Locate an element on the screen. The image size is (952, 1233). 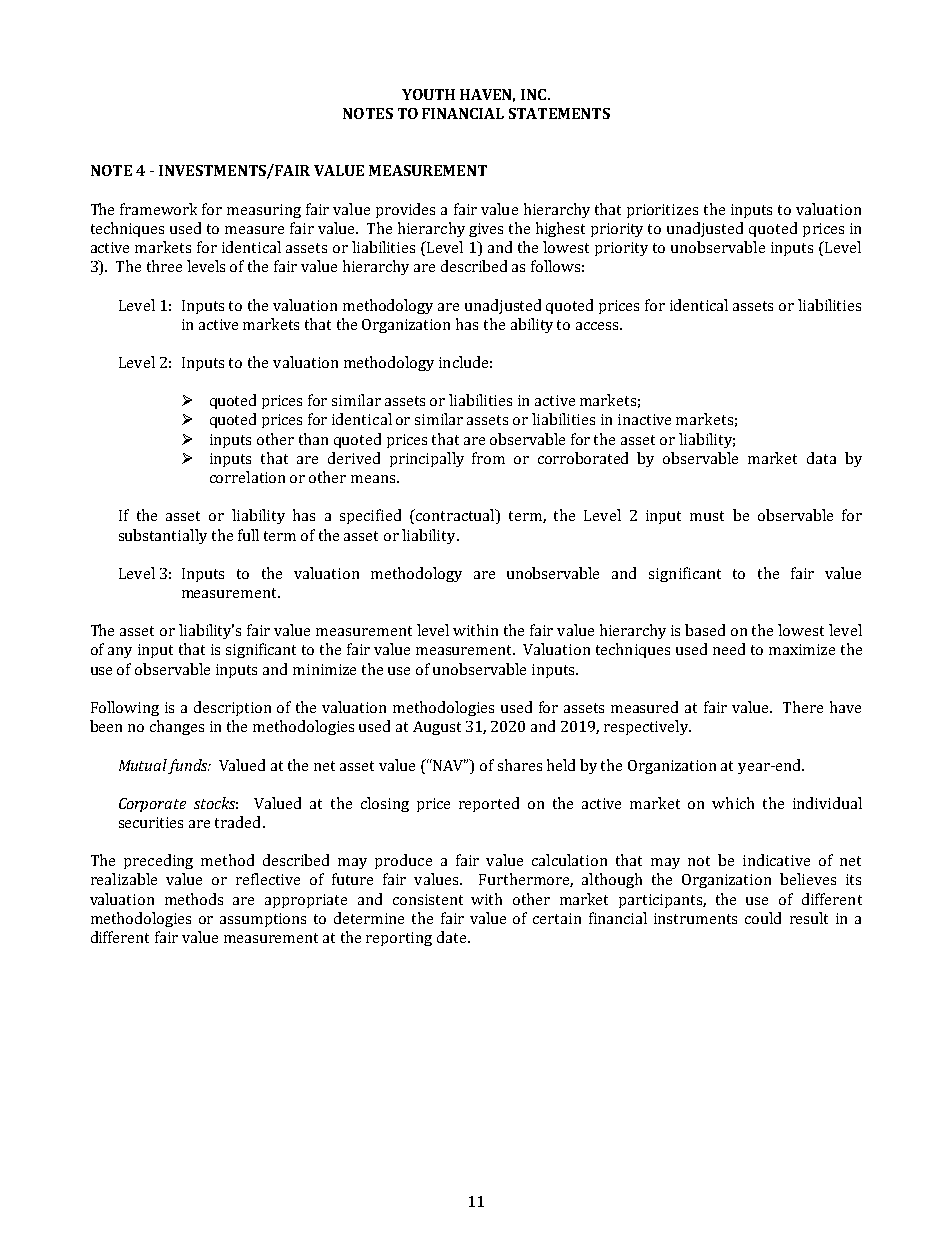
framework is located at coordinates (158, 209).
